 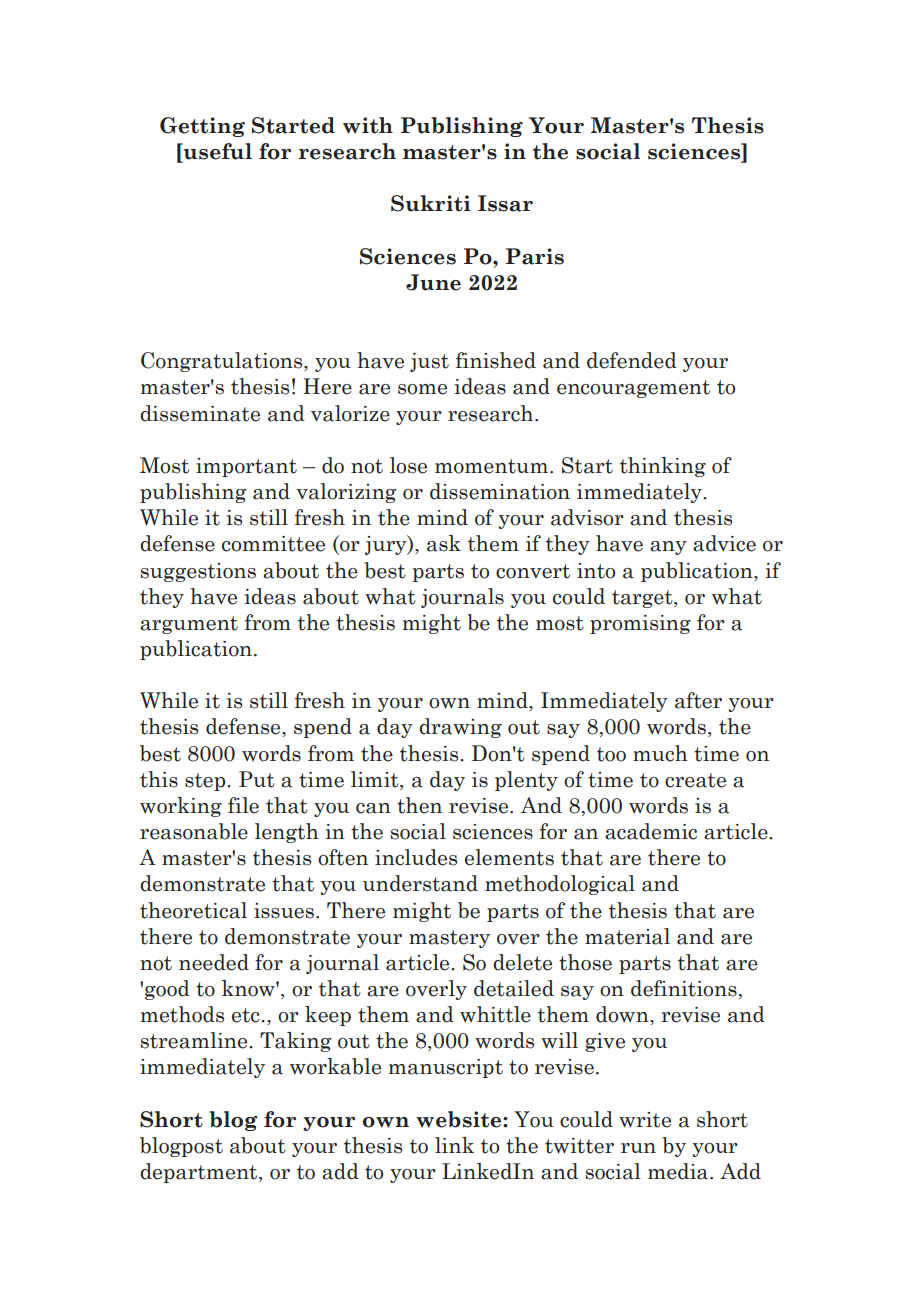 I want to click on department, so click(x=200, y=1173).
